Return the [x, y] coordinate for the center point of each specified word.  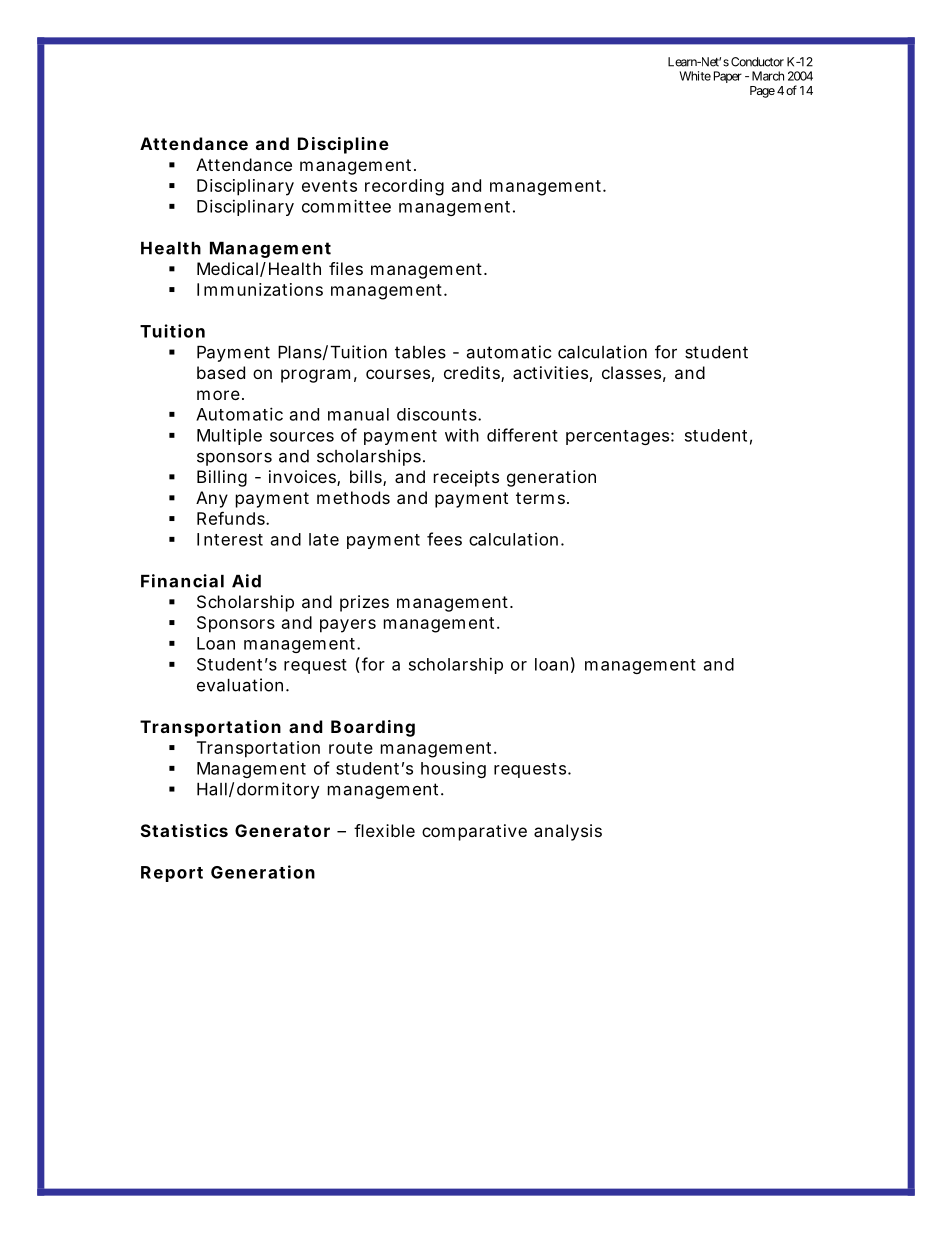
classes [631, 372]
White [695, 76]
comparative [474, 832]
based [221, 372]
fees [444, 539]
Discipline [343, 145]
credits [472, 372]
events [329, 186]
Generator [282, 830]
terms [540, 498]
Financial [182, 581]
